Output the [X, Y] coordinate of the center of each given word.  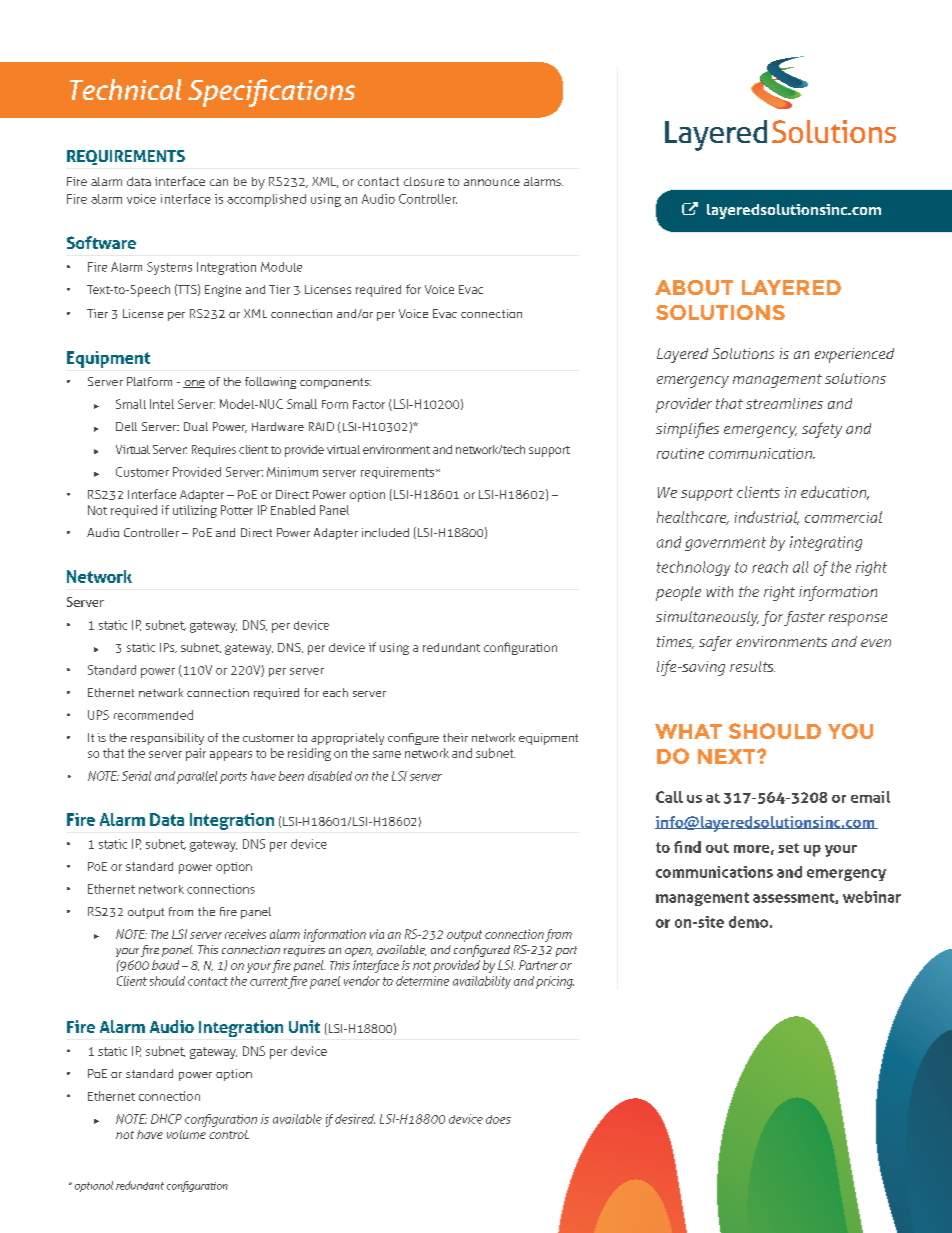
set [788, 848]
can [219, 182]
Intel [162, 404]
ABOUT [694, 287]
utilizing [195, 511]
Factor [369, 404]
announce [492, 182]
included [385, 532]
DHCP [166, 1119]
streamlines [784, 403]
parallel [197, 777]
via [377, 934]
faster [804, 618]
